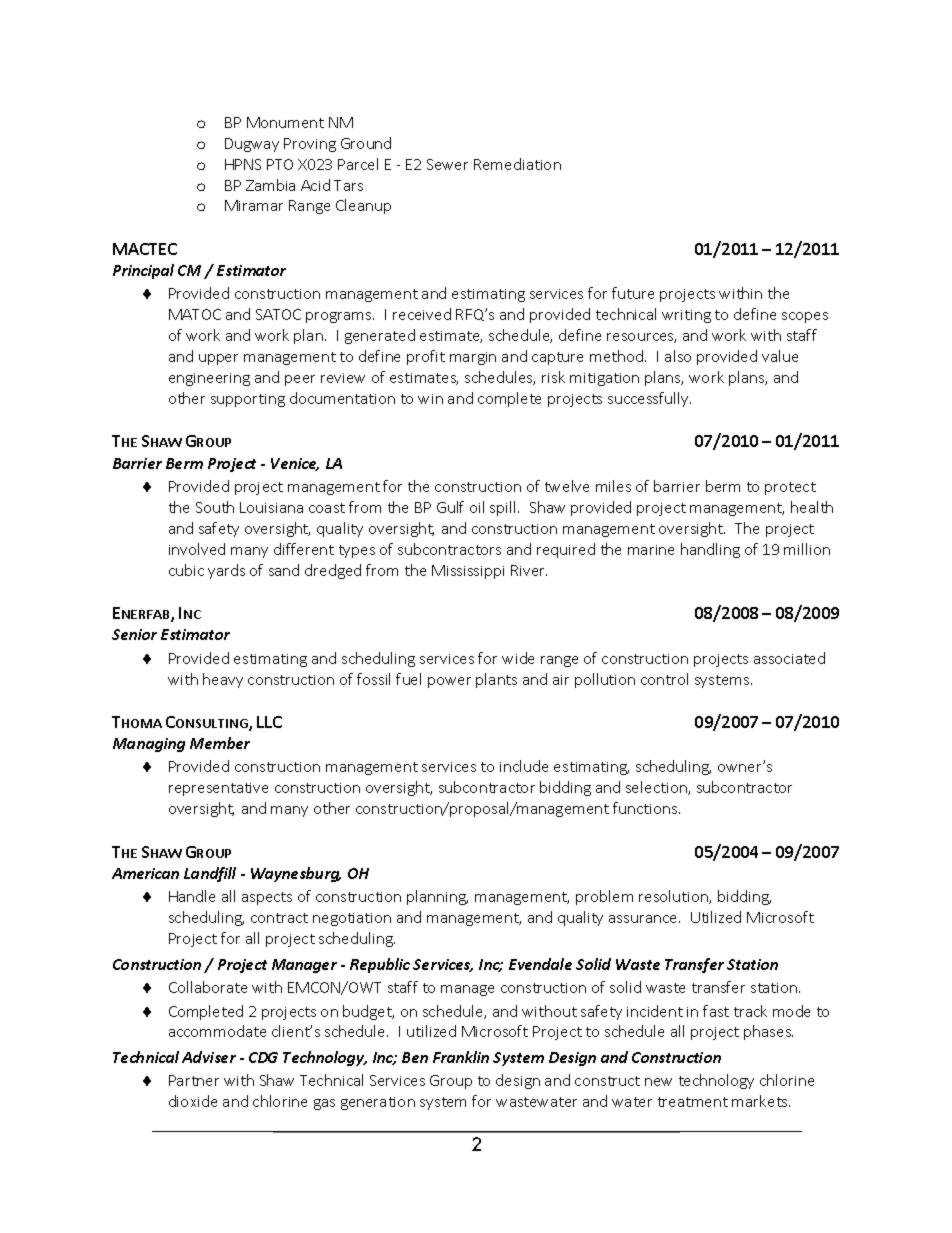 The width and height of the screenshot is (952, 1233). I want to click on margin, so click(473, 358).
